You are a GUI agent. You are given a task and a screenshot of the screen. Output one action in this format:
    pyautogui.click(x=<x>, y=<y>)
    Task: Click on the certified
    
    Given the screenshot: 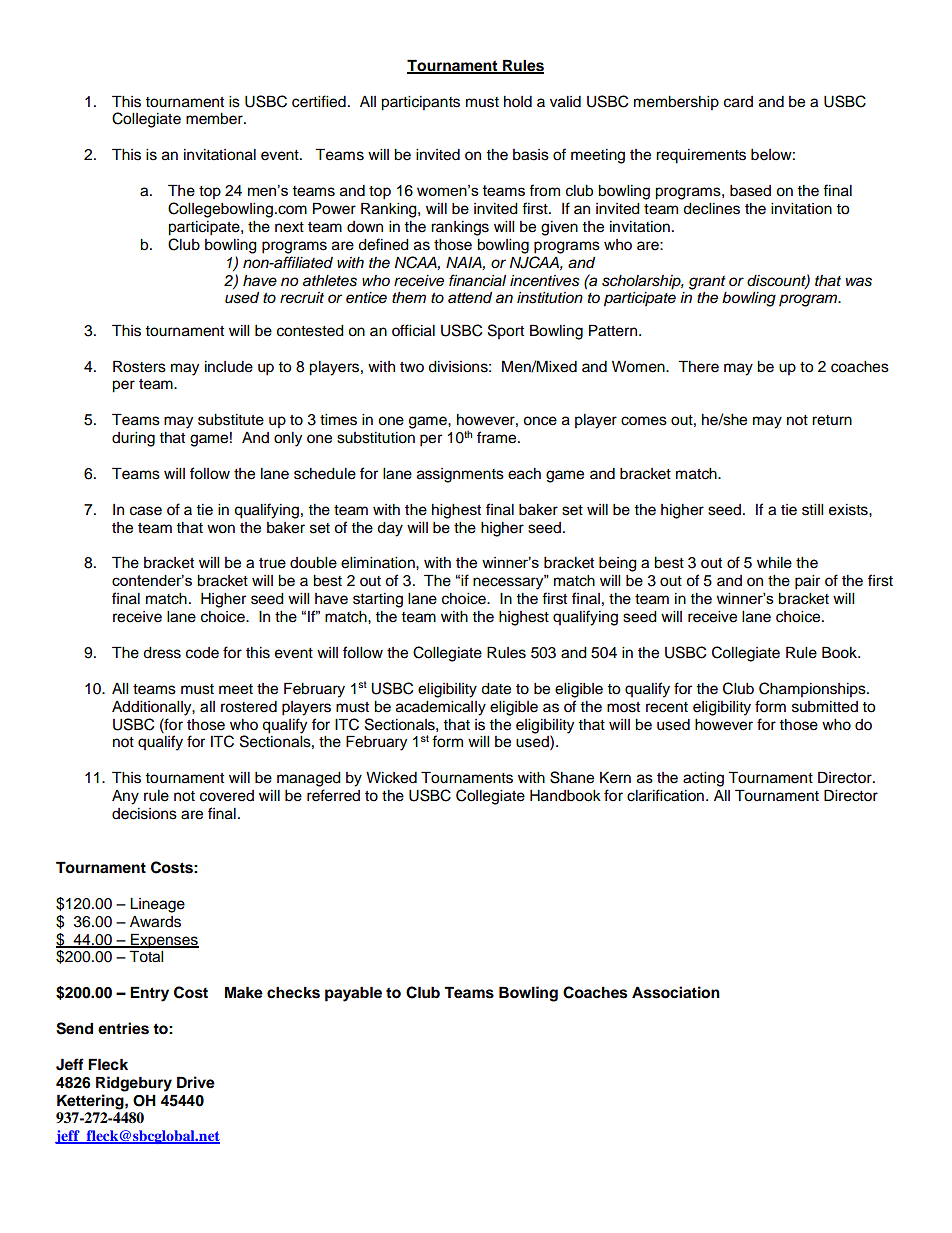 What is the action you would take?
    pyautogui.click(x=319, y=101)
